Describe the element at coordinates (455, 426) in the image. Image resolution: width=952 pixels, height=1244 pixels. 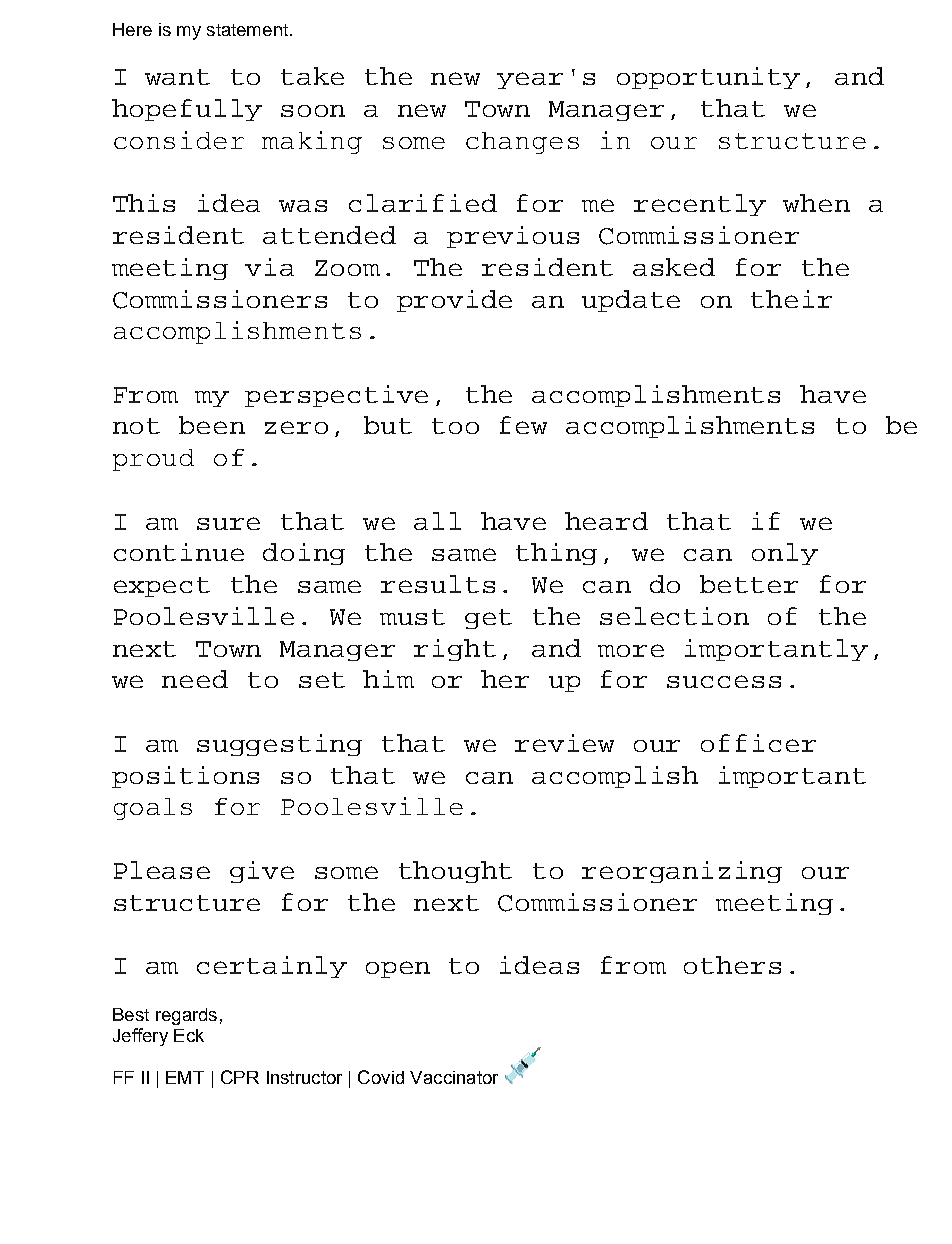
I see `too` at that location.
